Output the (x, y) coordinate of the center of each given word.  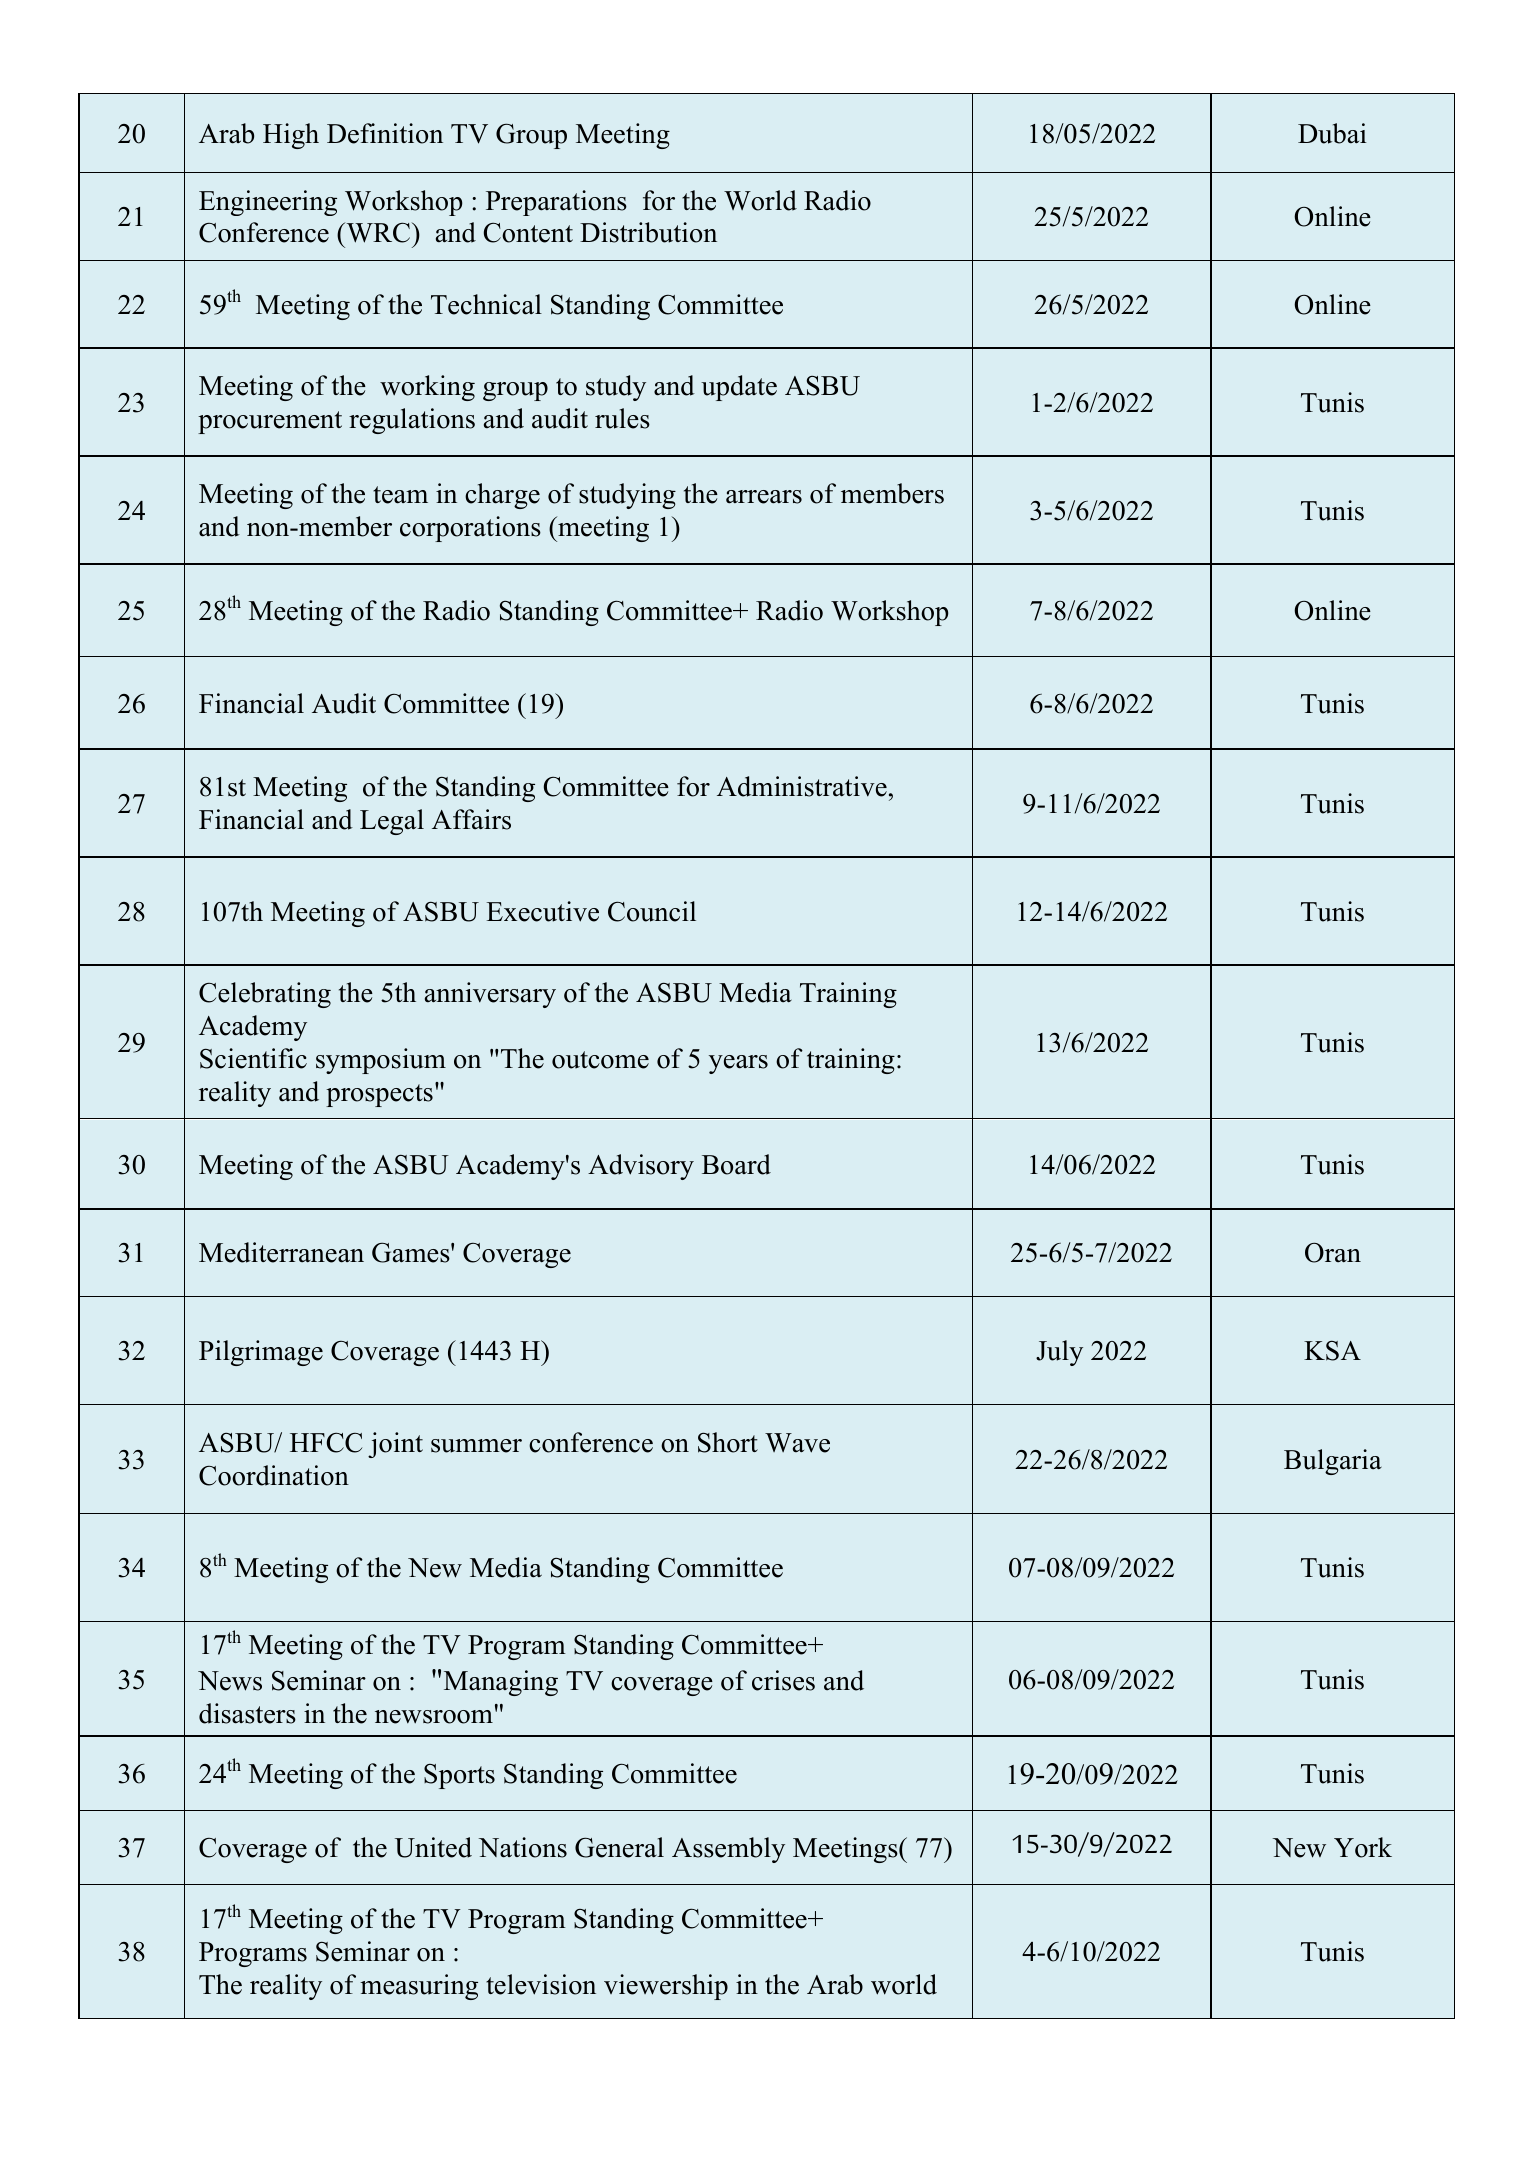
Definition (385, 133)
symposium (381, 1061)
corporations (470, 529)
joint (395, 1445)
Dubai (1332, 133)
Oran (1333, 1252)
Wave (797, 1443)
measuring (419, 1987)
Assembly (728, 1850)
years (738, 1064)
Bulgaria (1333, 1462)
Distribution (648, 232)
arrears (764, 497)
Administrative (802, 786)
